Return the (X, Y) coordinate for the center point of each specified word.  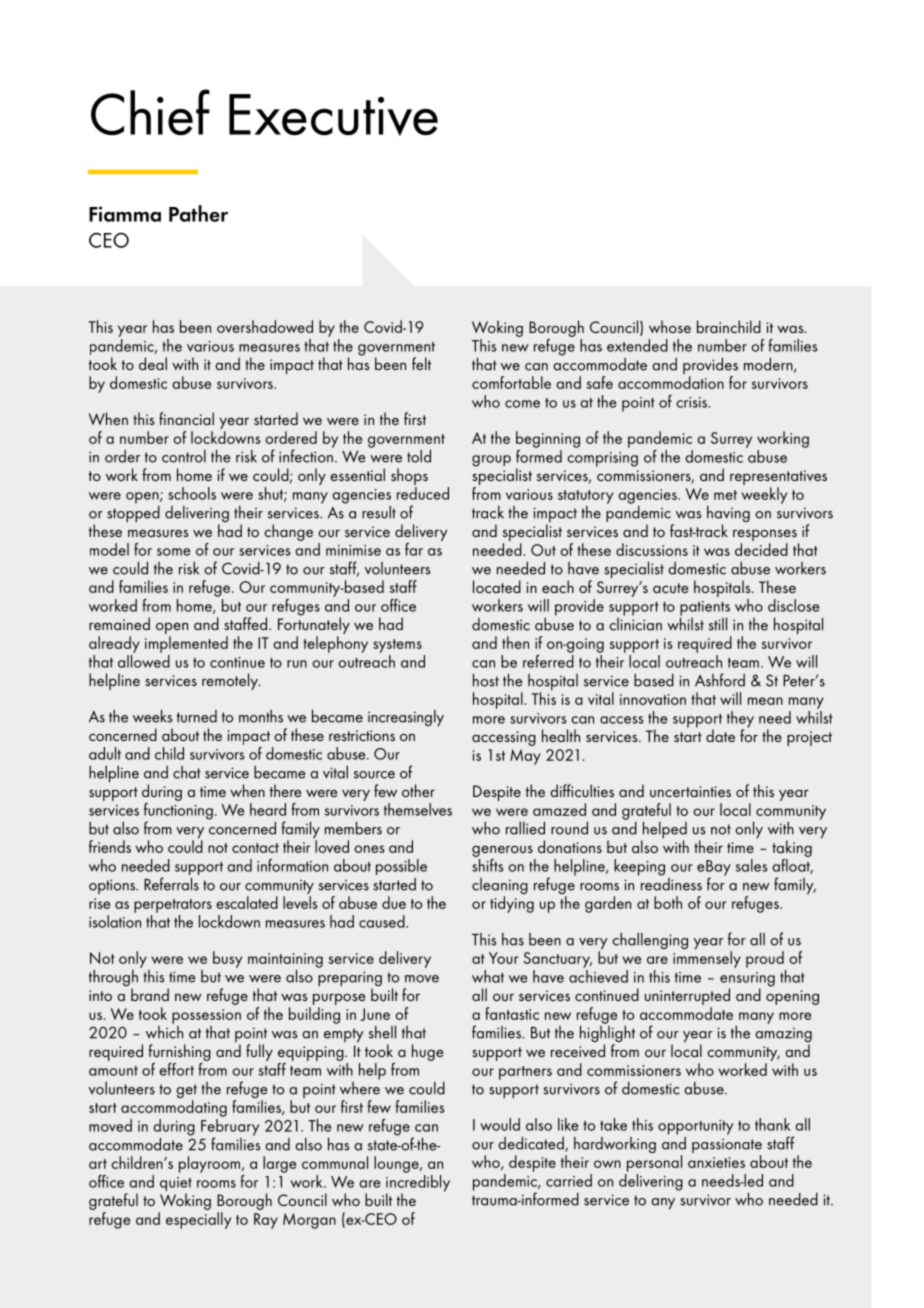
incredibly (418, 1184)
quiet (176, 1185)
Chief (150, 112)
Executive (333, 115)
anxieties (716, 1162)
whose (670, 326)
